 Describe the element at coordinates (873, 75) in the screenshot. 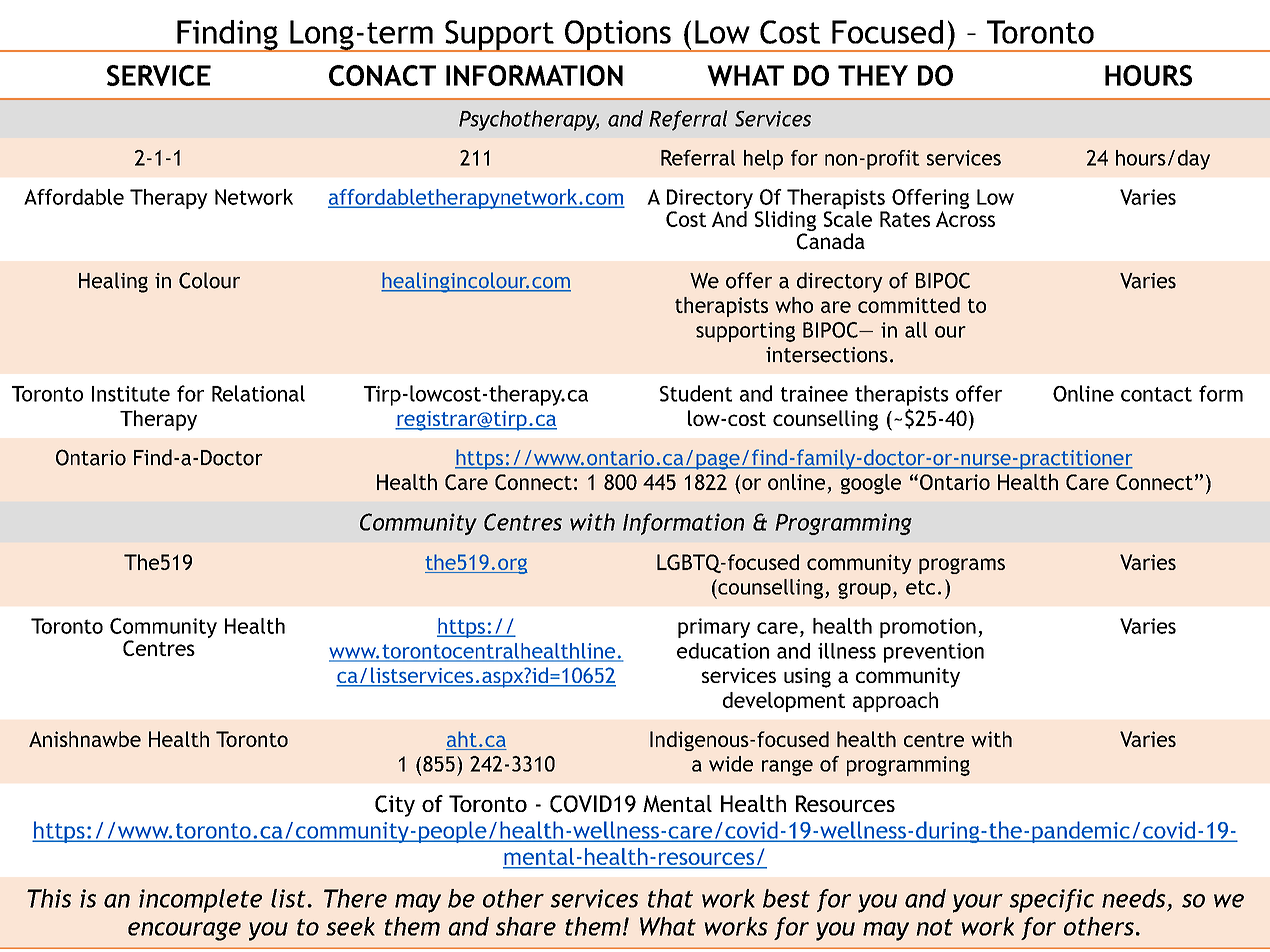

I see `THEY` at that location.
